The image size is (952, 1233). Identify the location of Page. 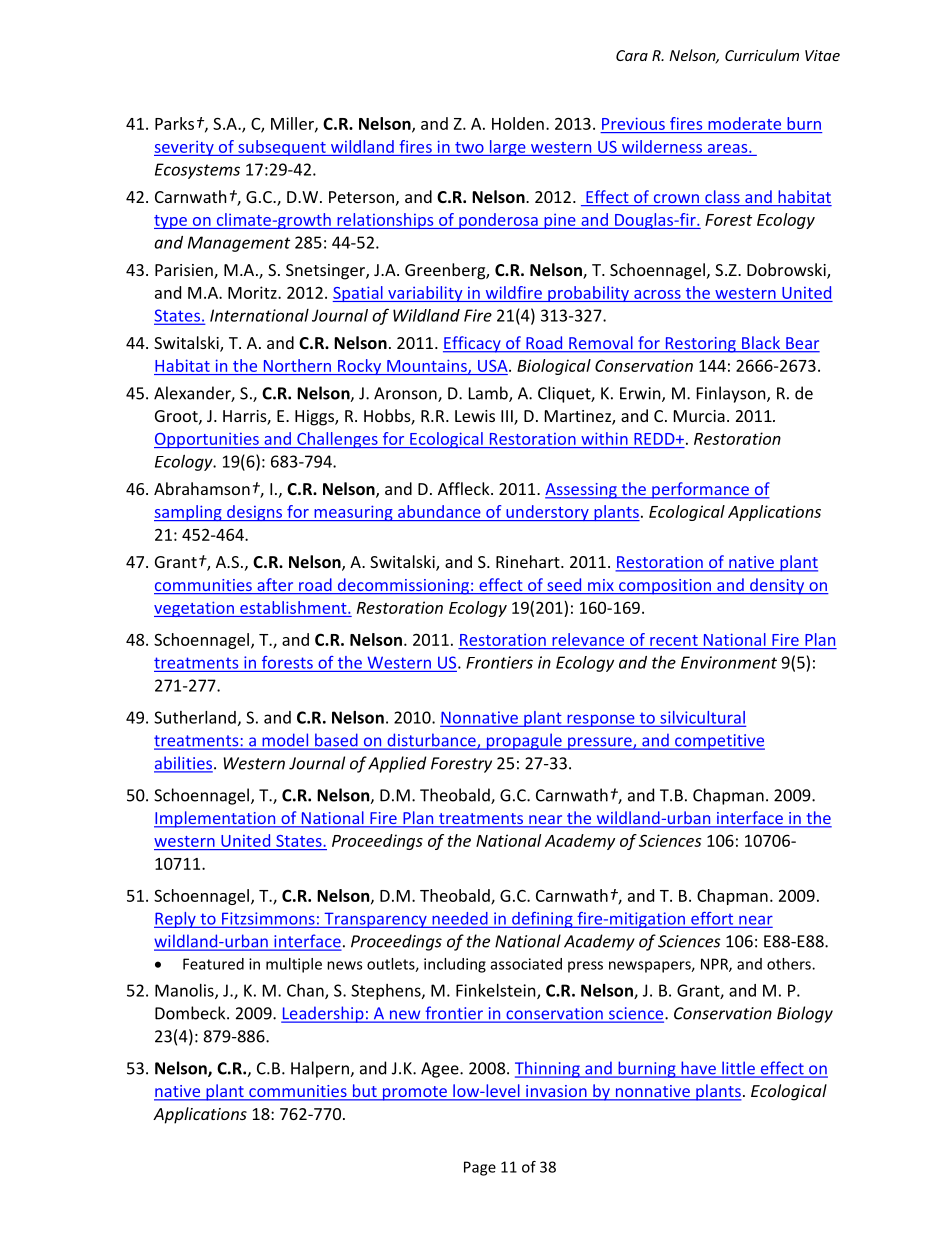
(480, 1168).
